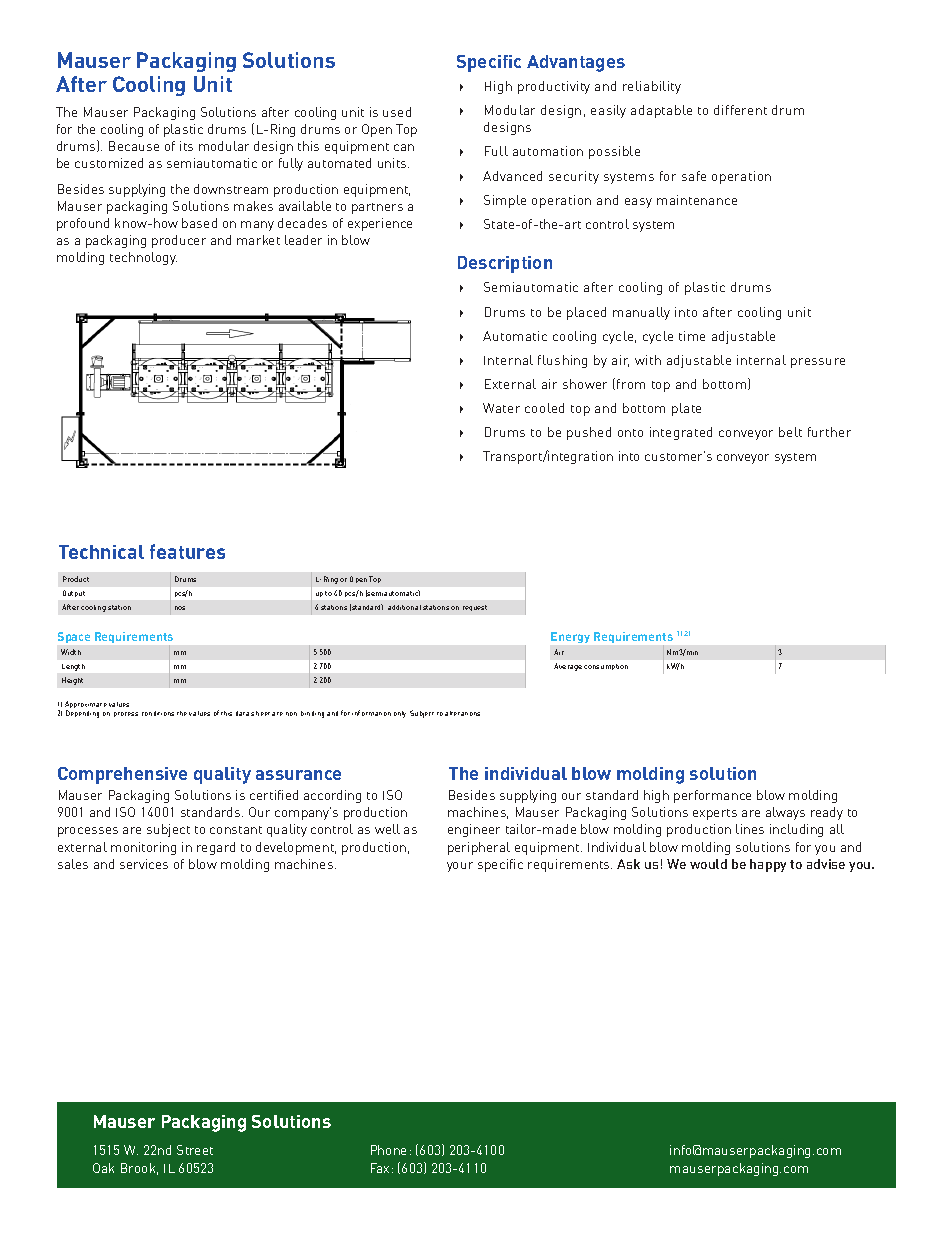 The width and height of the image is (952, 1233). What do you see at coordinates (195, 1150) in the image?
I see `Street` at bounding box center [195, 1150].
